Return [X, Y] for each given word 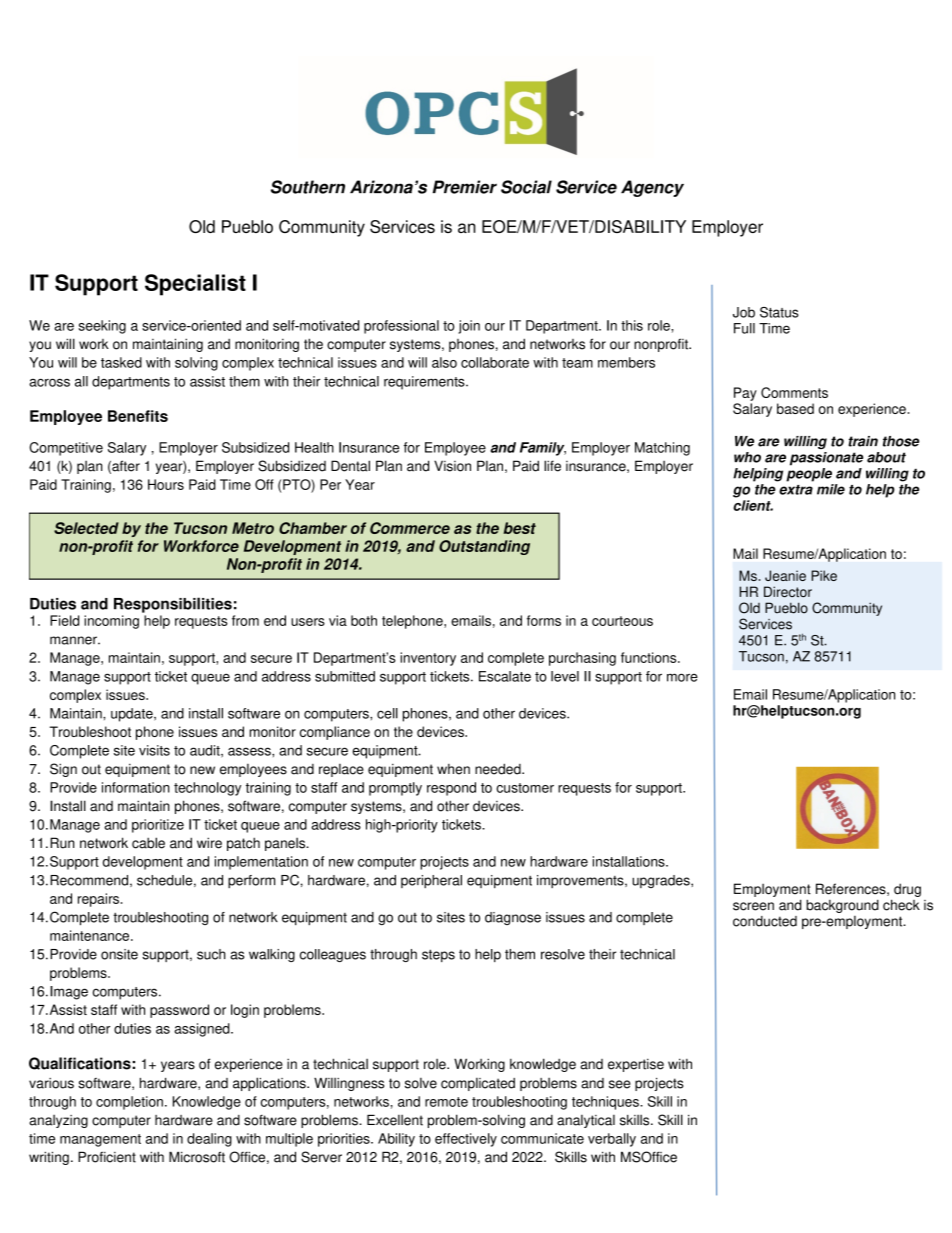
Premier [465, 187]
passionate [826, 459]
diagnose [513, 918]
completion [129, 1103]
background [842, 906]
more [682, 677]
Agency [652, 188]
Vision [452, 466]
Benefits [138, 416]
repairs [98, 900]
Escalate [505, 676]
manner [74, 640]
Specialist [195, 285]
